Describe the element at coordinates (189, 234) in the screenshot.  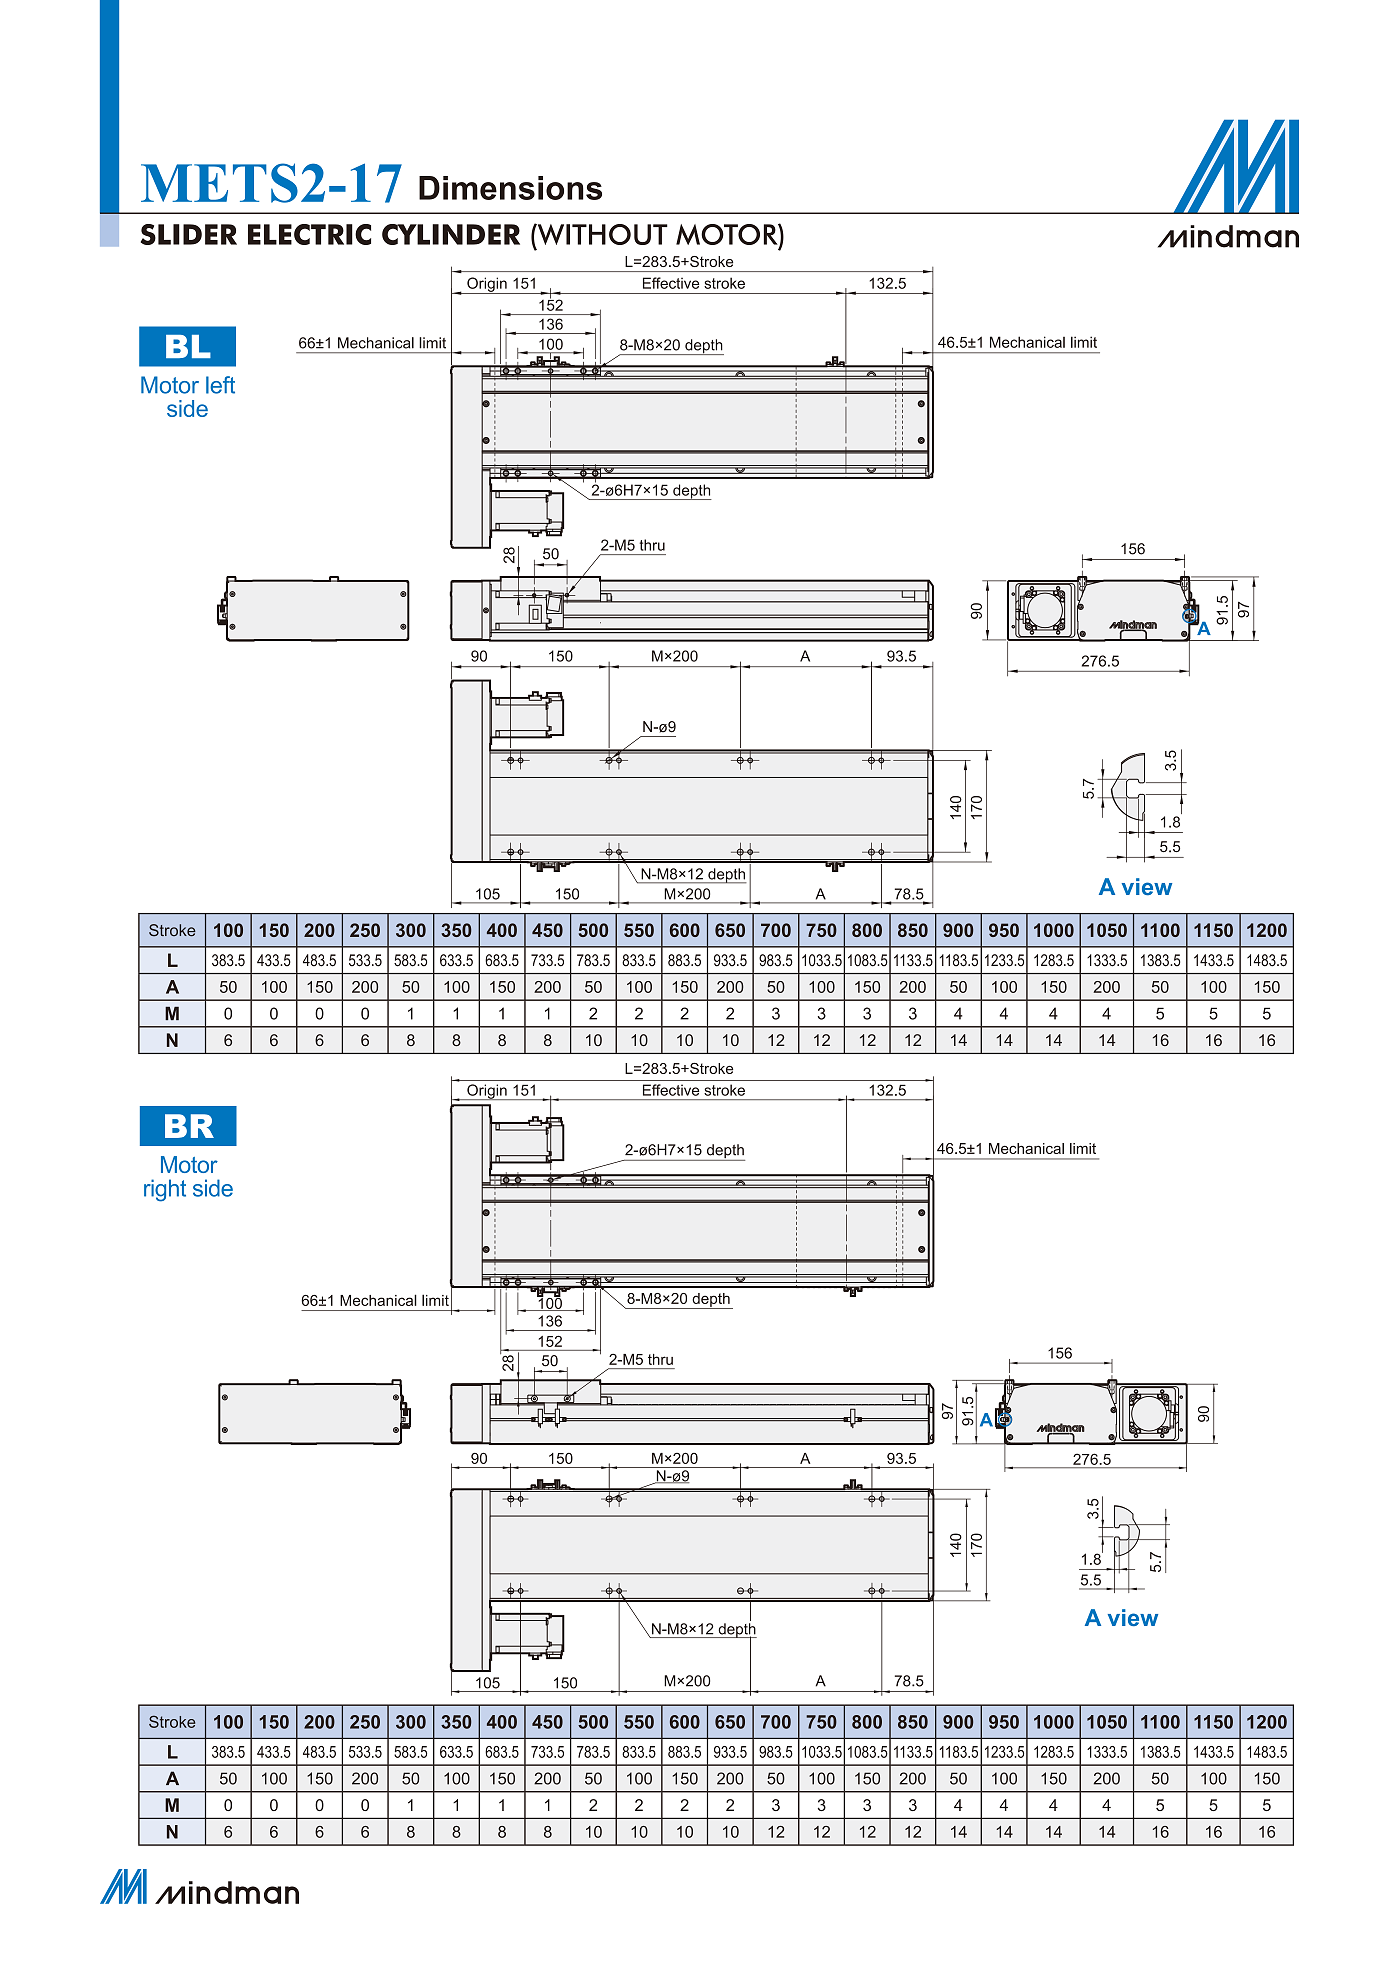
I see `SLIDER` at that location.
